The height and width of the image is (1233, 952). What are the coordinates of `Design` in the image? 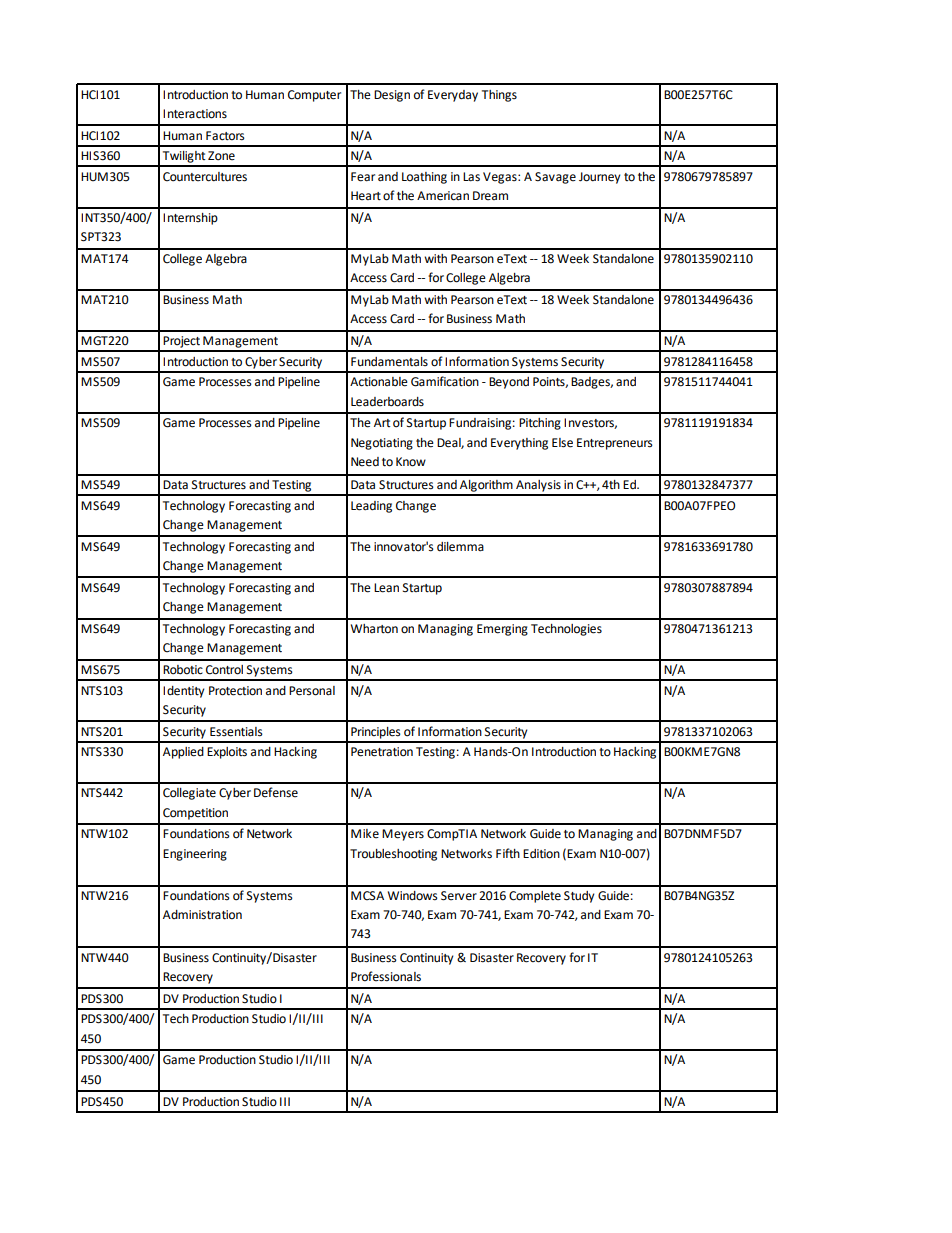 It's located at (392, 96).
